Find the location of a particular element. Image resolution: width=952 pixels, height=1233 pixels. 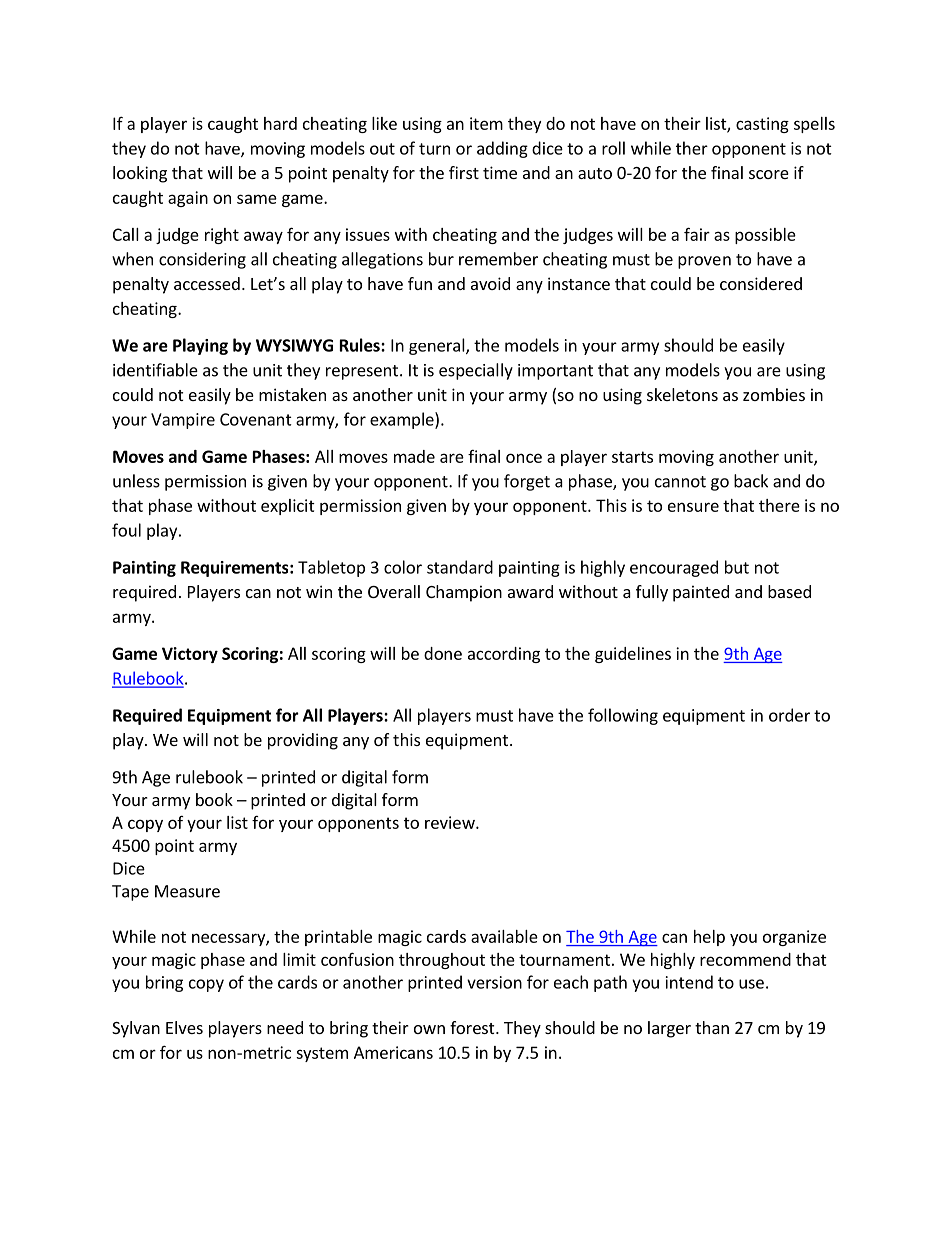

forest is located at coordinates (473, 1027).
